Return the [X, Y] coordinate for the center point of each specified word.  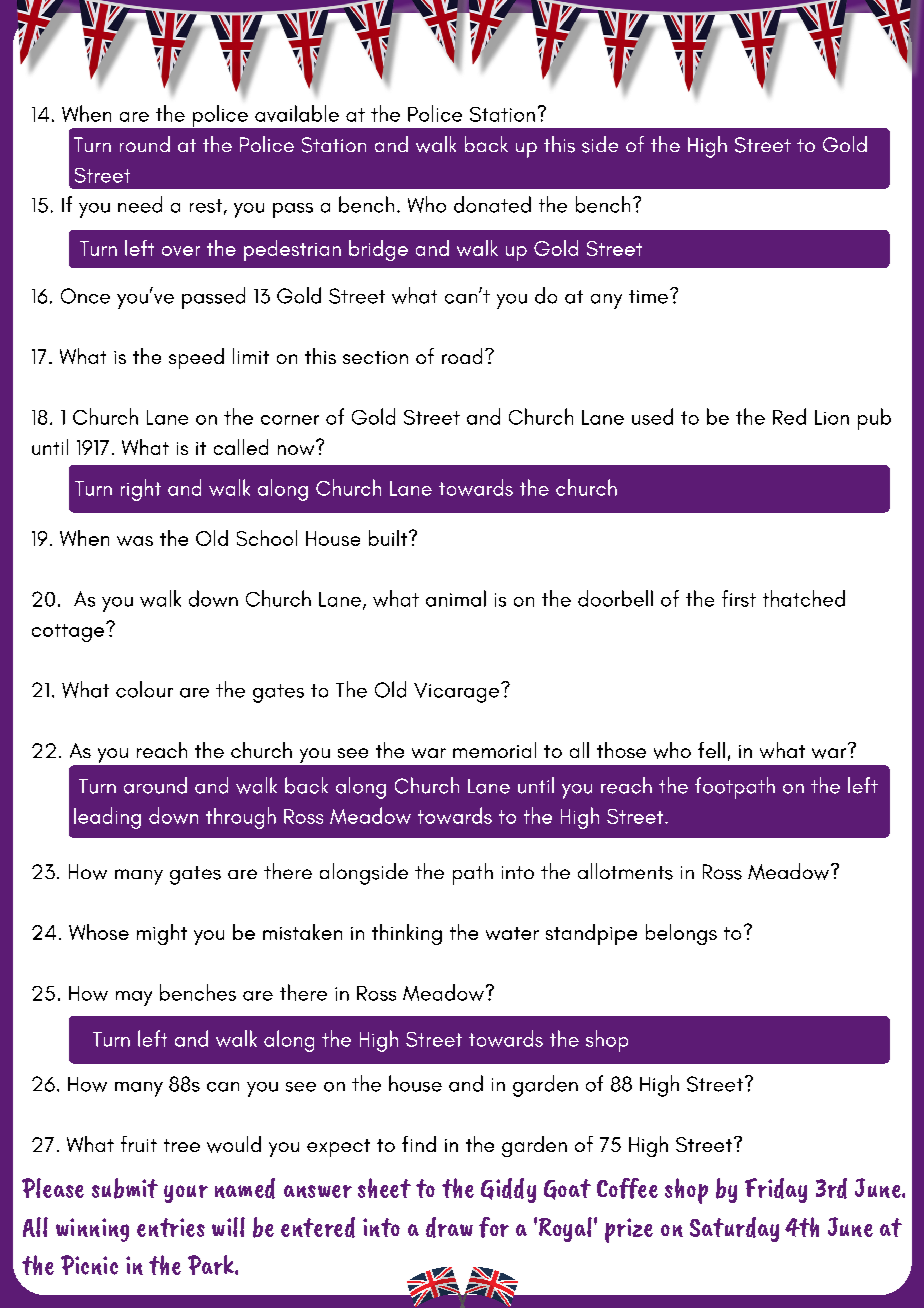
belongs [681, 934]
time [648, 297]
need [140, 204]
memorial [494, 750]
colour [144, 689]
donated [492, 204]
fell [711, 750]
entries [171, 1227]
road [462, 356]
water [512, 933]
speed [196, 358]
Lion [832, 417]
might [162, 934]
